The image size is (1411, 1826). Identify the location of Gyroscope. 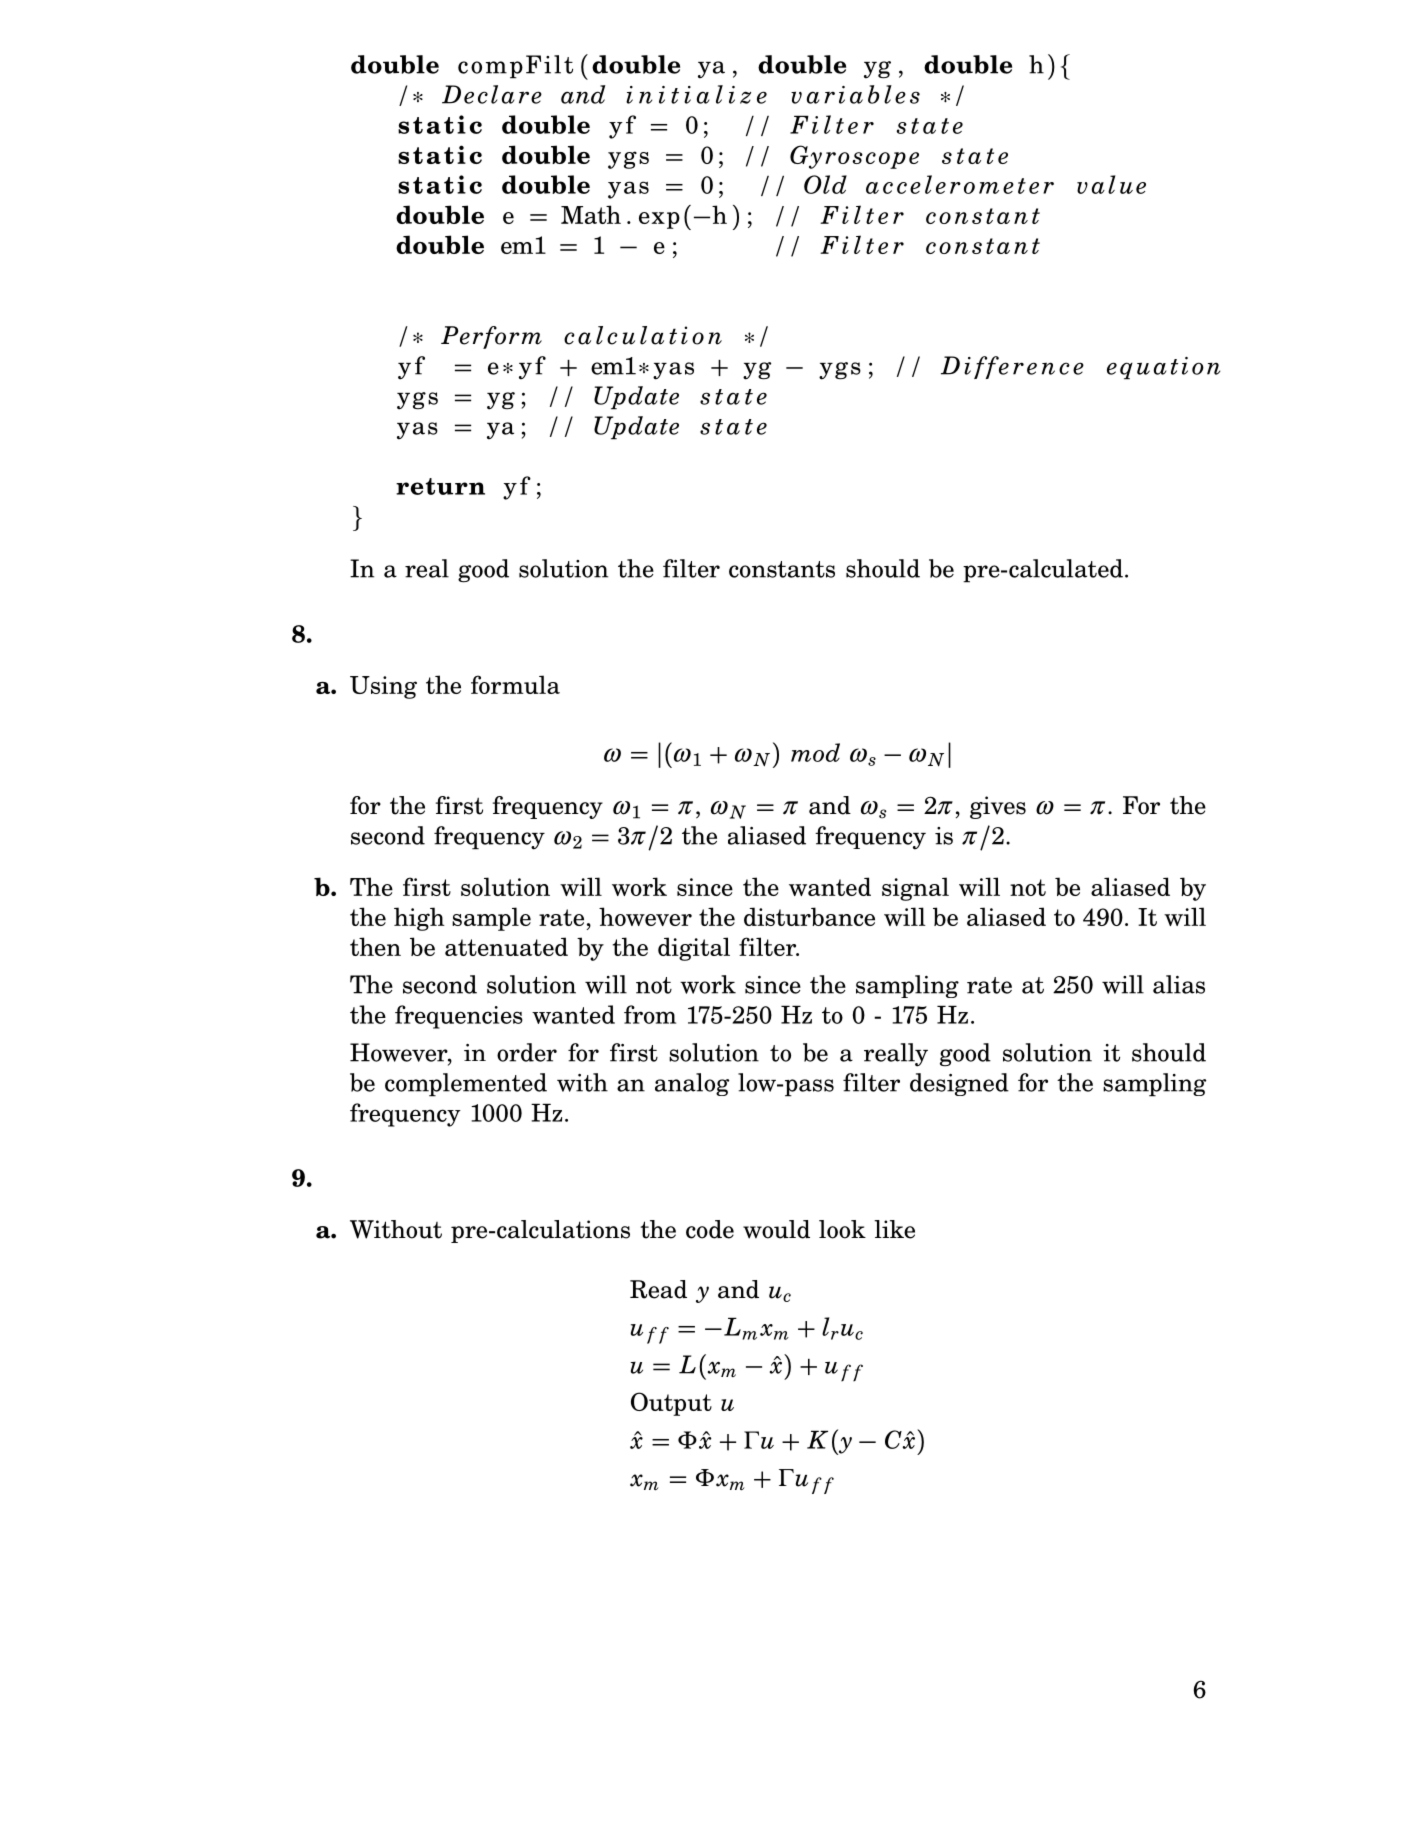
(854, 157).
